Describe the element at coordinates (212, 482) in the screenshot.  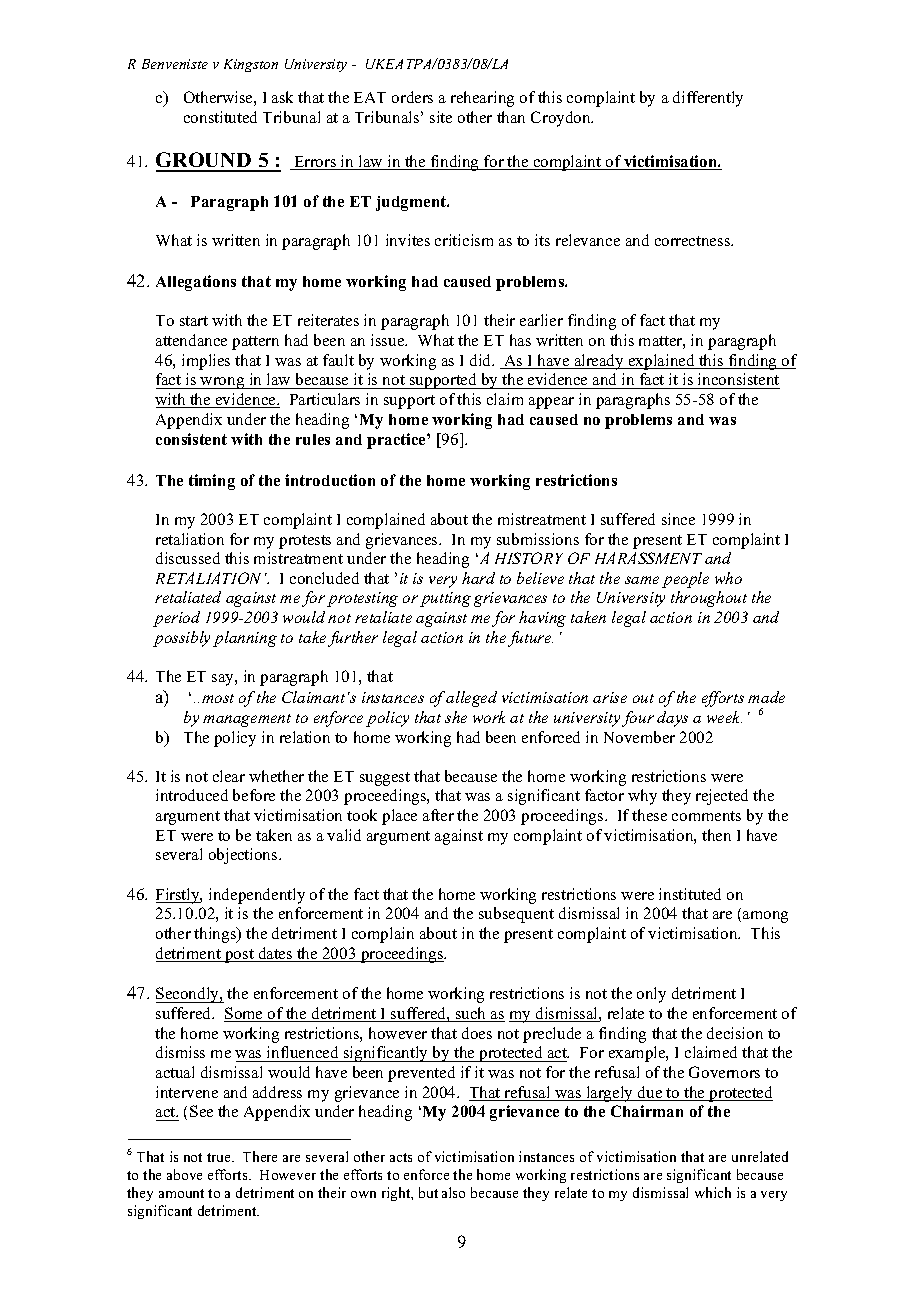
I see `timing` at that location.
